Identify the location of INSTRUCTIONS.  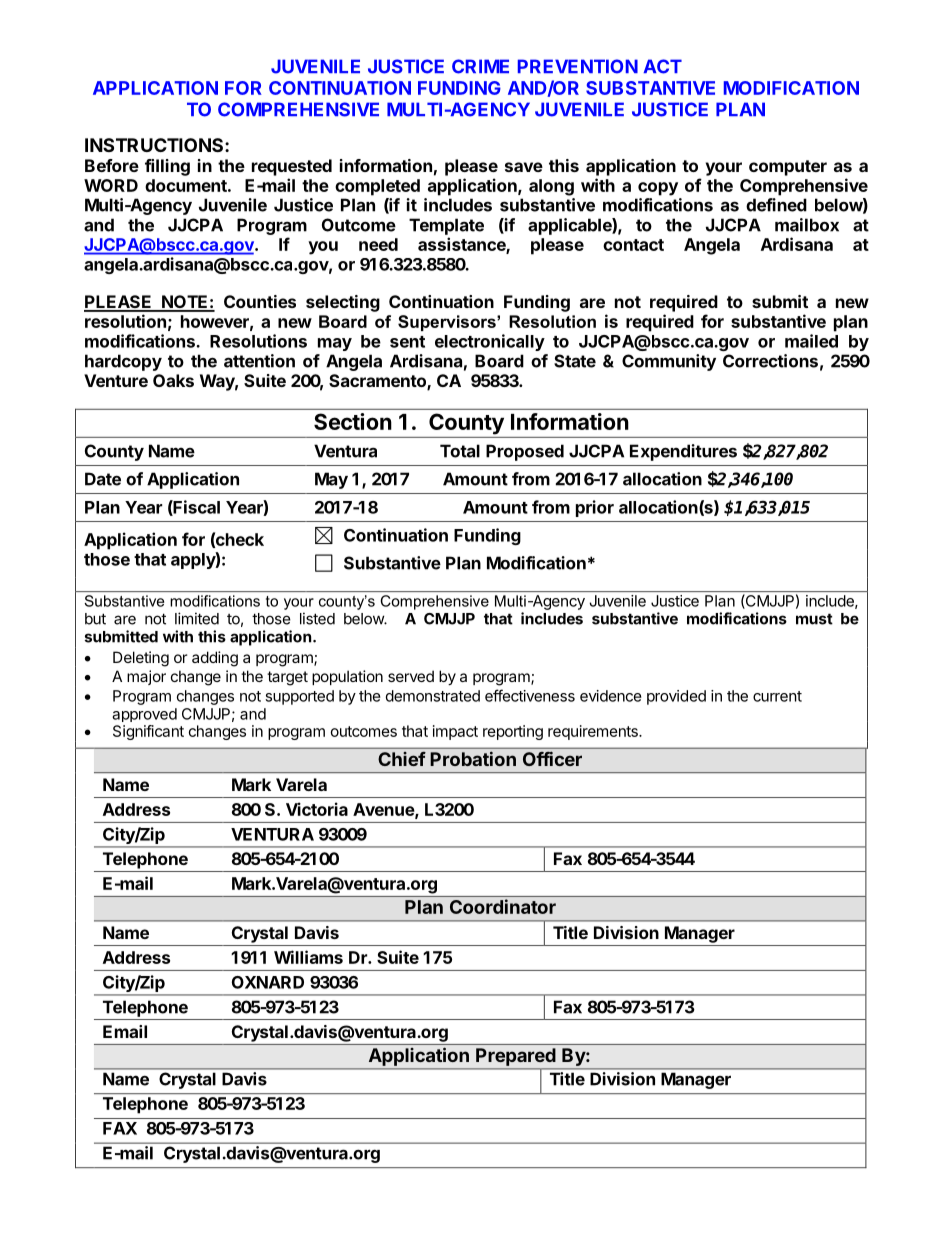
(155, 145).
